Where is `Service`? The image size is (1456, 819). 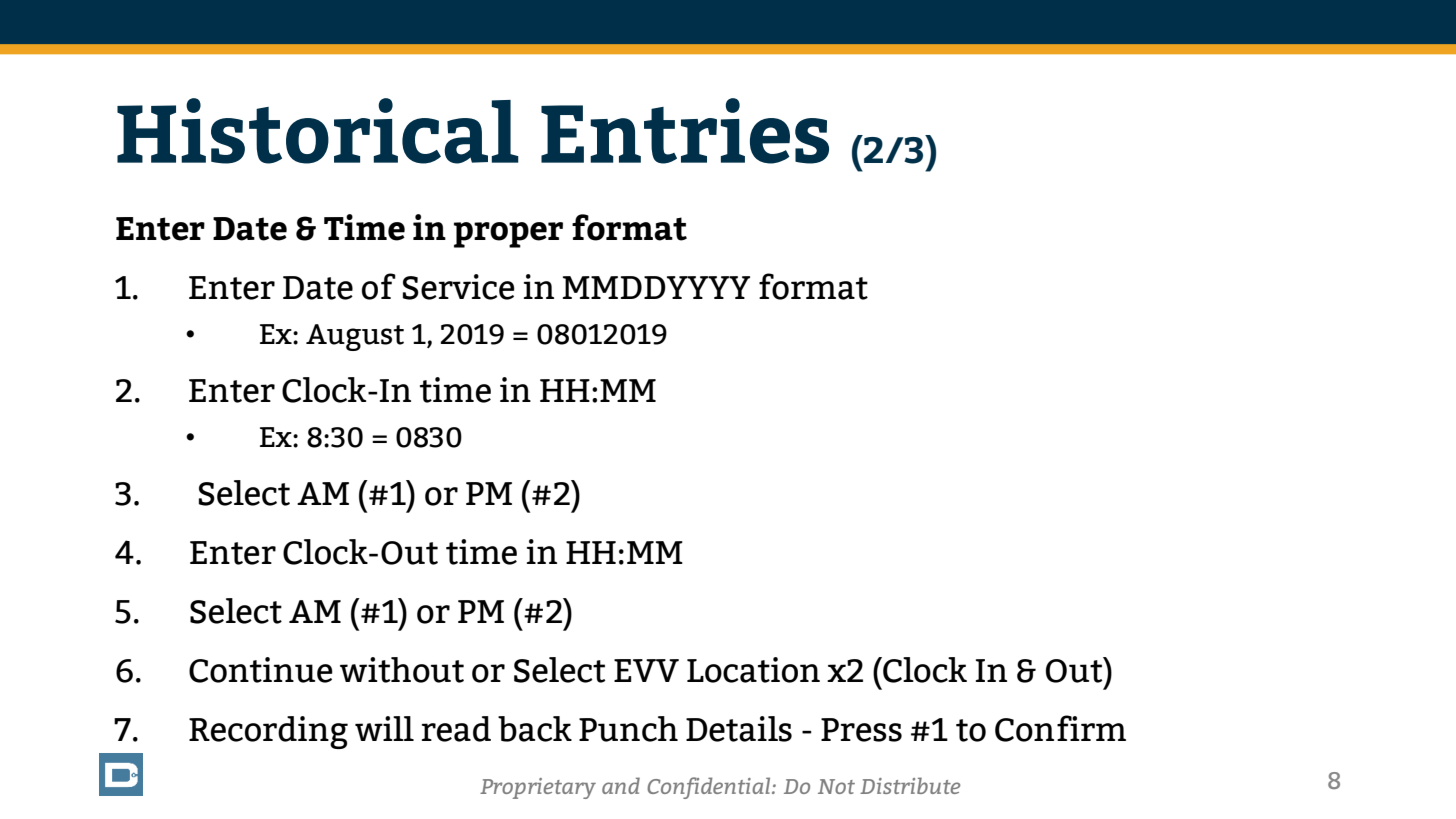 Service is located at coordinates (459, 287).
